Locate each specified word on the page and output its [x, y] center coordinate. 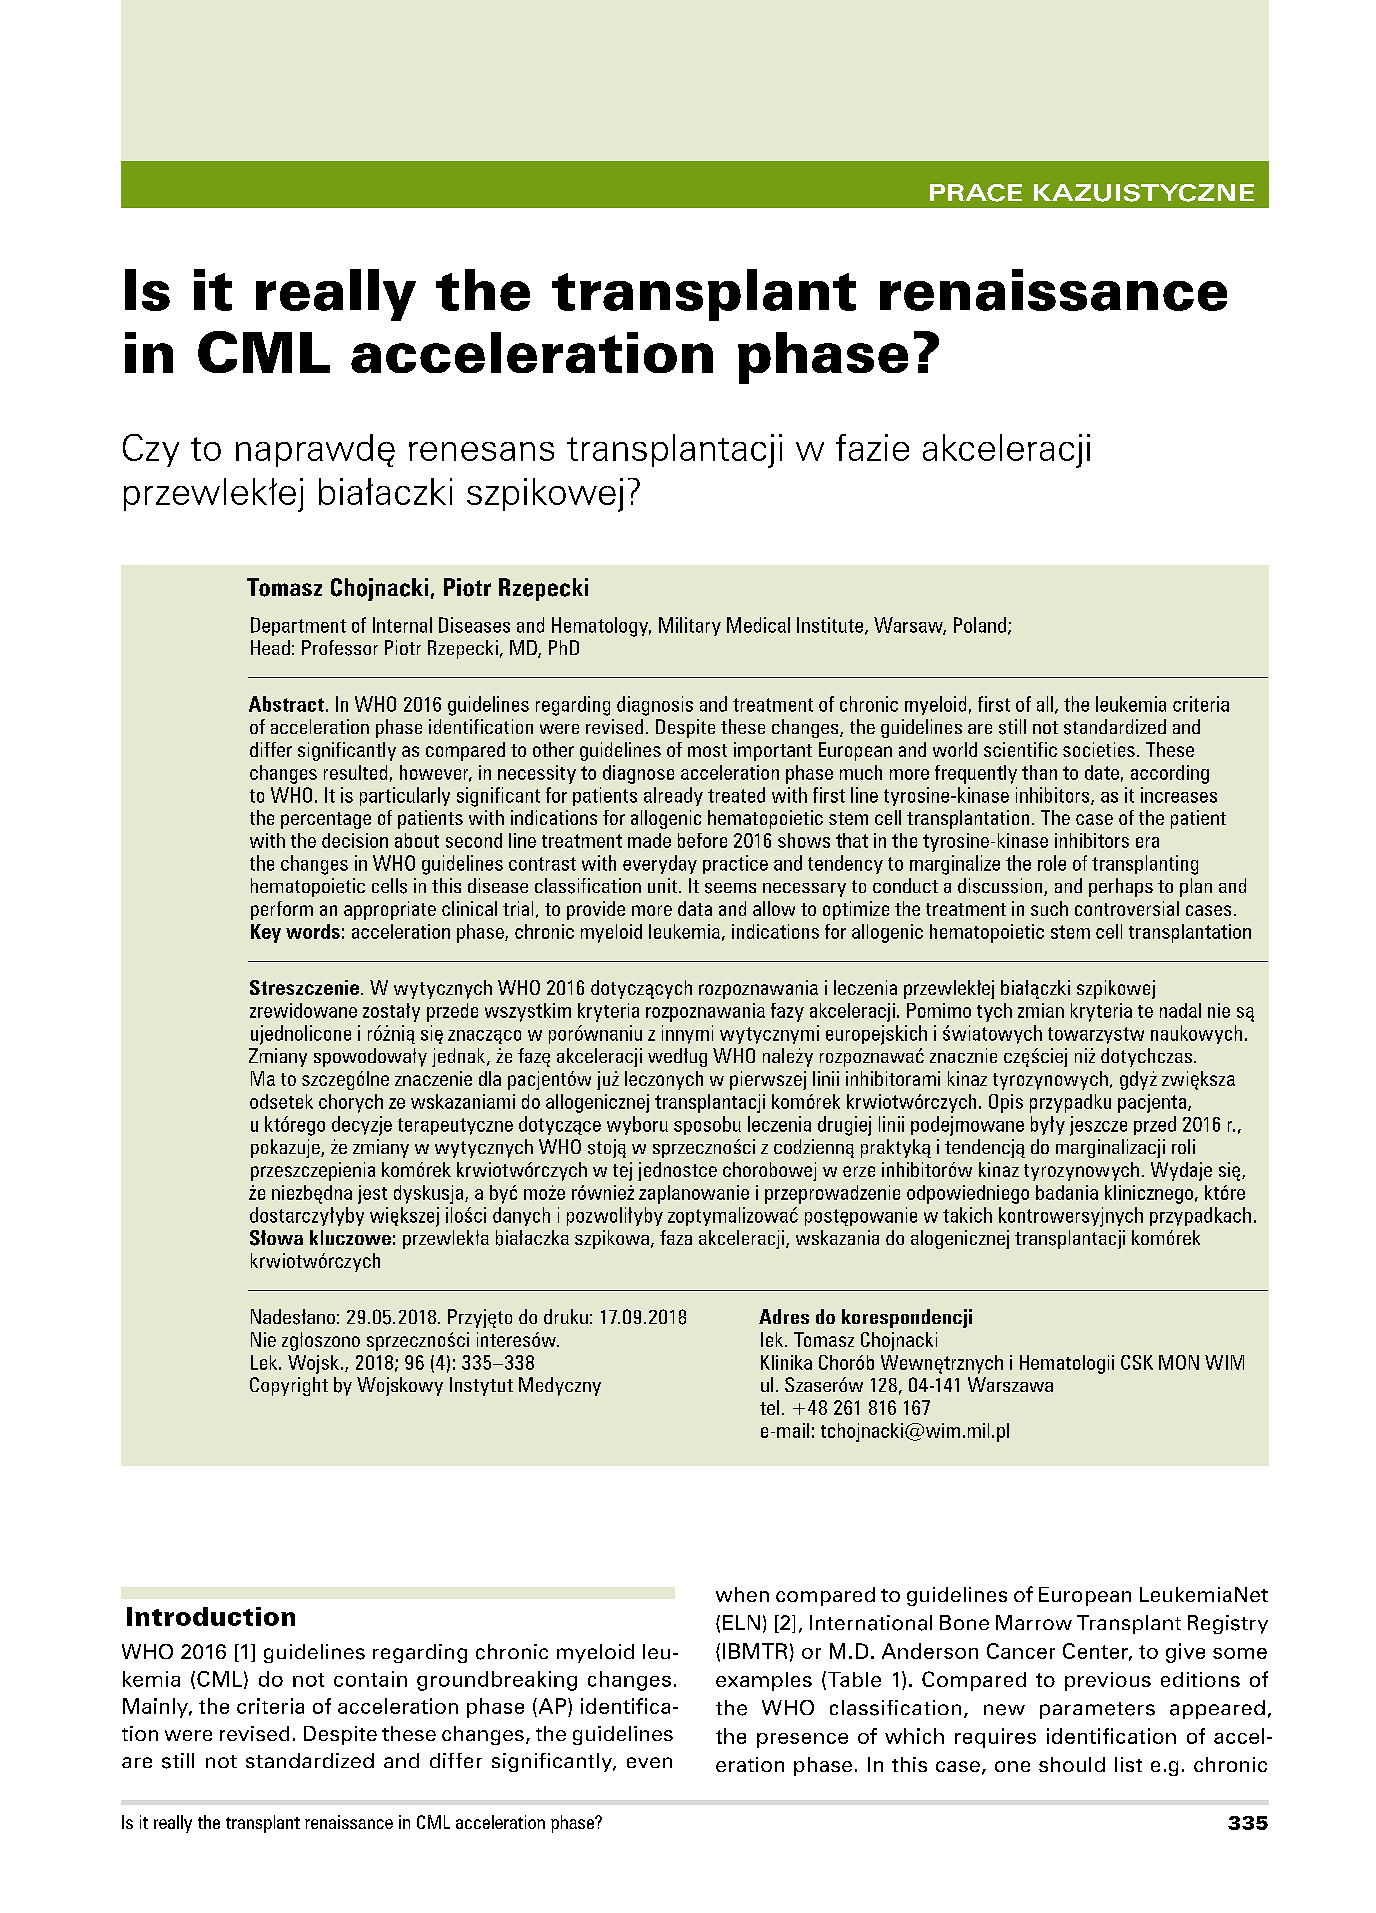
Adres [784, 1316]
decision [355, 840]
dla [490, 1078]
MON [1179, 1362]
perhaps [1121, 887]
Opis [1006, 1103]
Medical [758, 625]
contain [370, 1679]
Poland [981, 626]
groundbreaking [497, 1681]
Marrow [1034, 1622]
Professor [340, 648]
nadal [1180, 1010]
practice [735, 864]
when [742, 1594]
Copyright [289, 1386]
